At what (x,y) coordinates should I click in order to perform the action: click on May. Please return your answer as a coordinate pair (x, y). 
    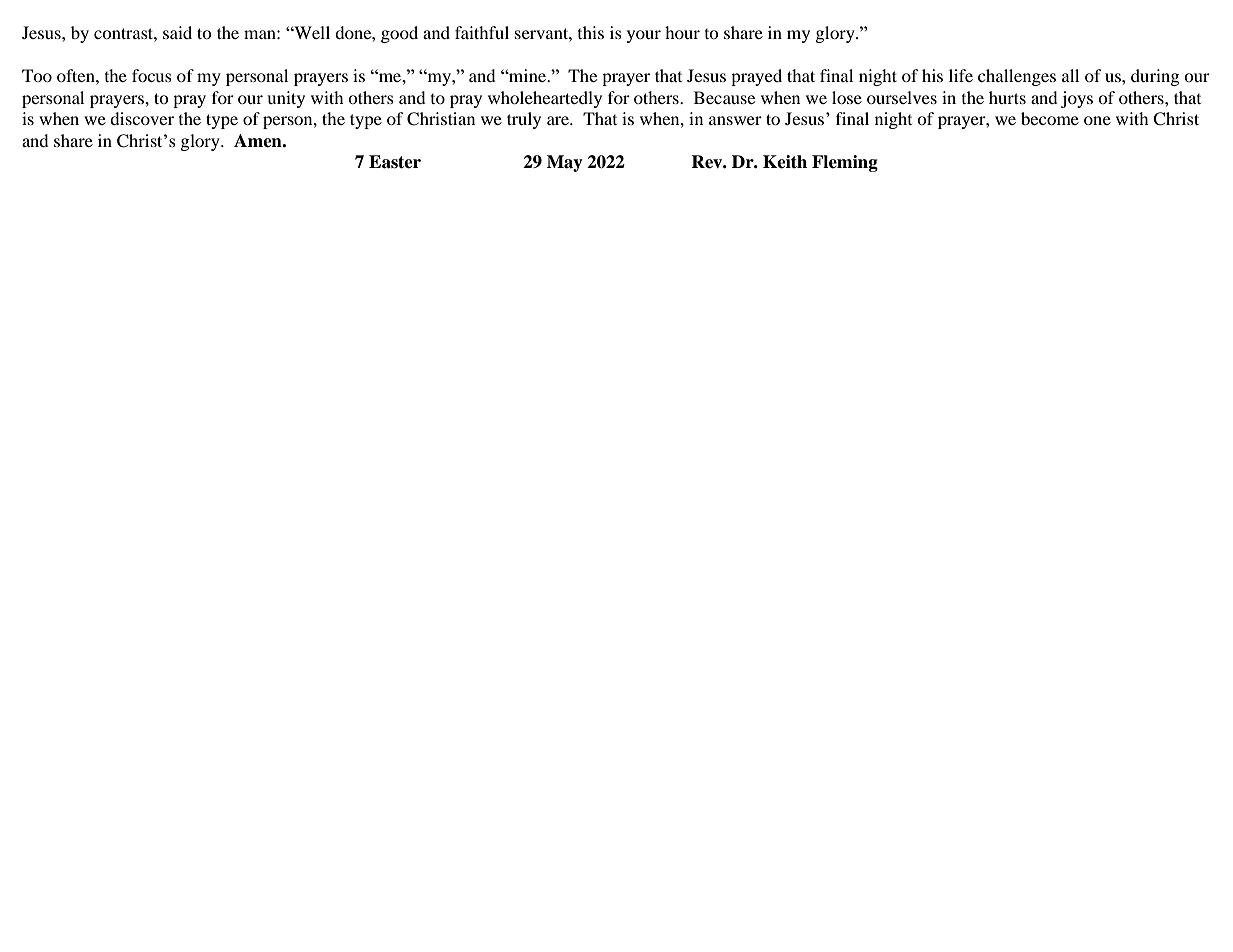
    Looking at the image, I should click on (565, 163).
